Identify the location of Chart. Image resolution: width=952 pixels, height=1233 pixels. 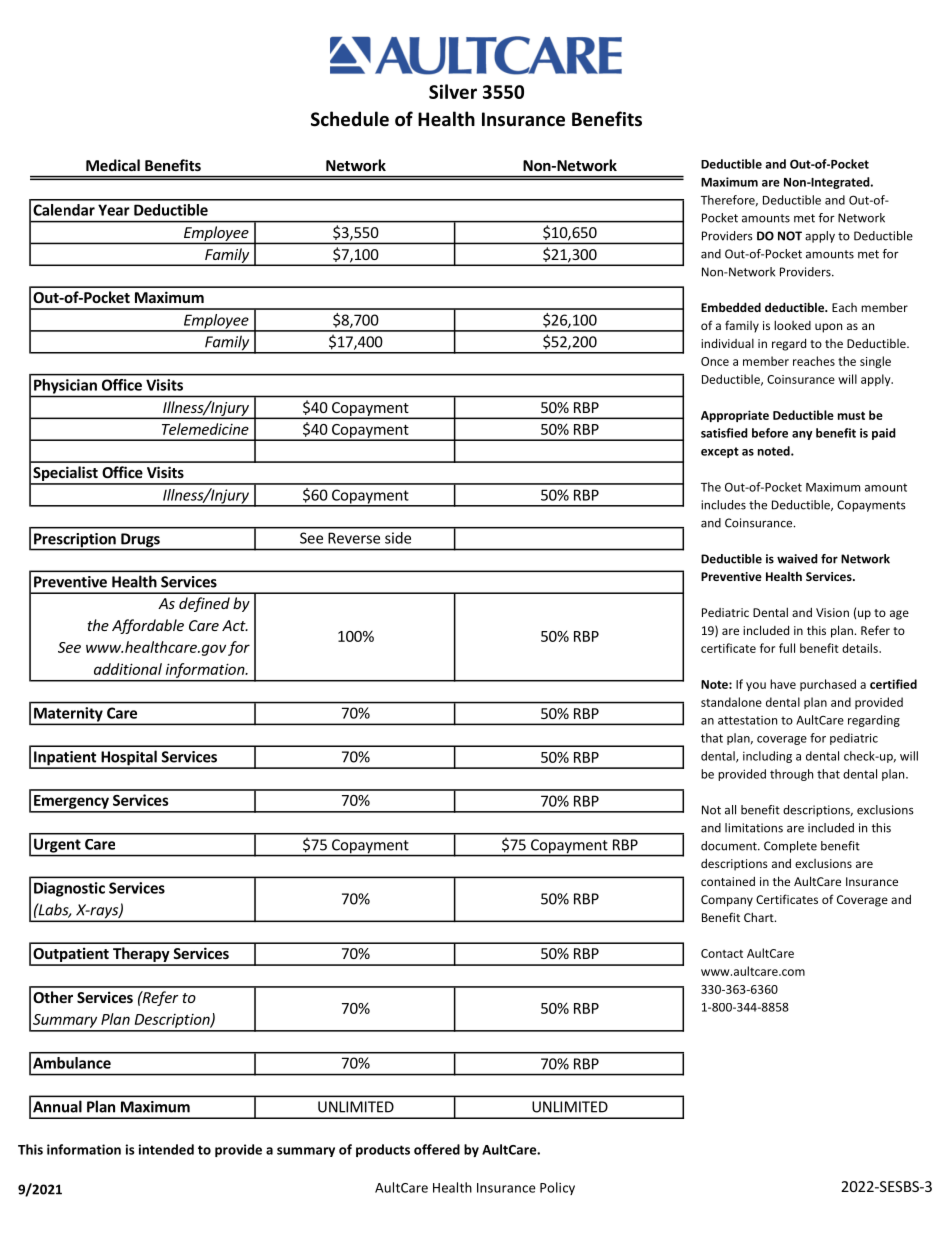
(760, 917).
